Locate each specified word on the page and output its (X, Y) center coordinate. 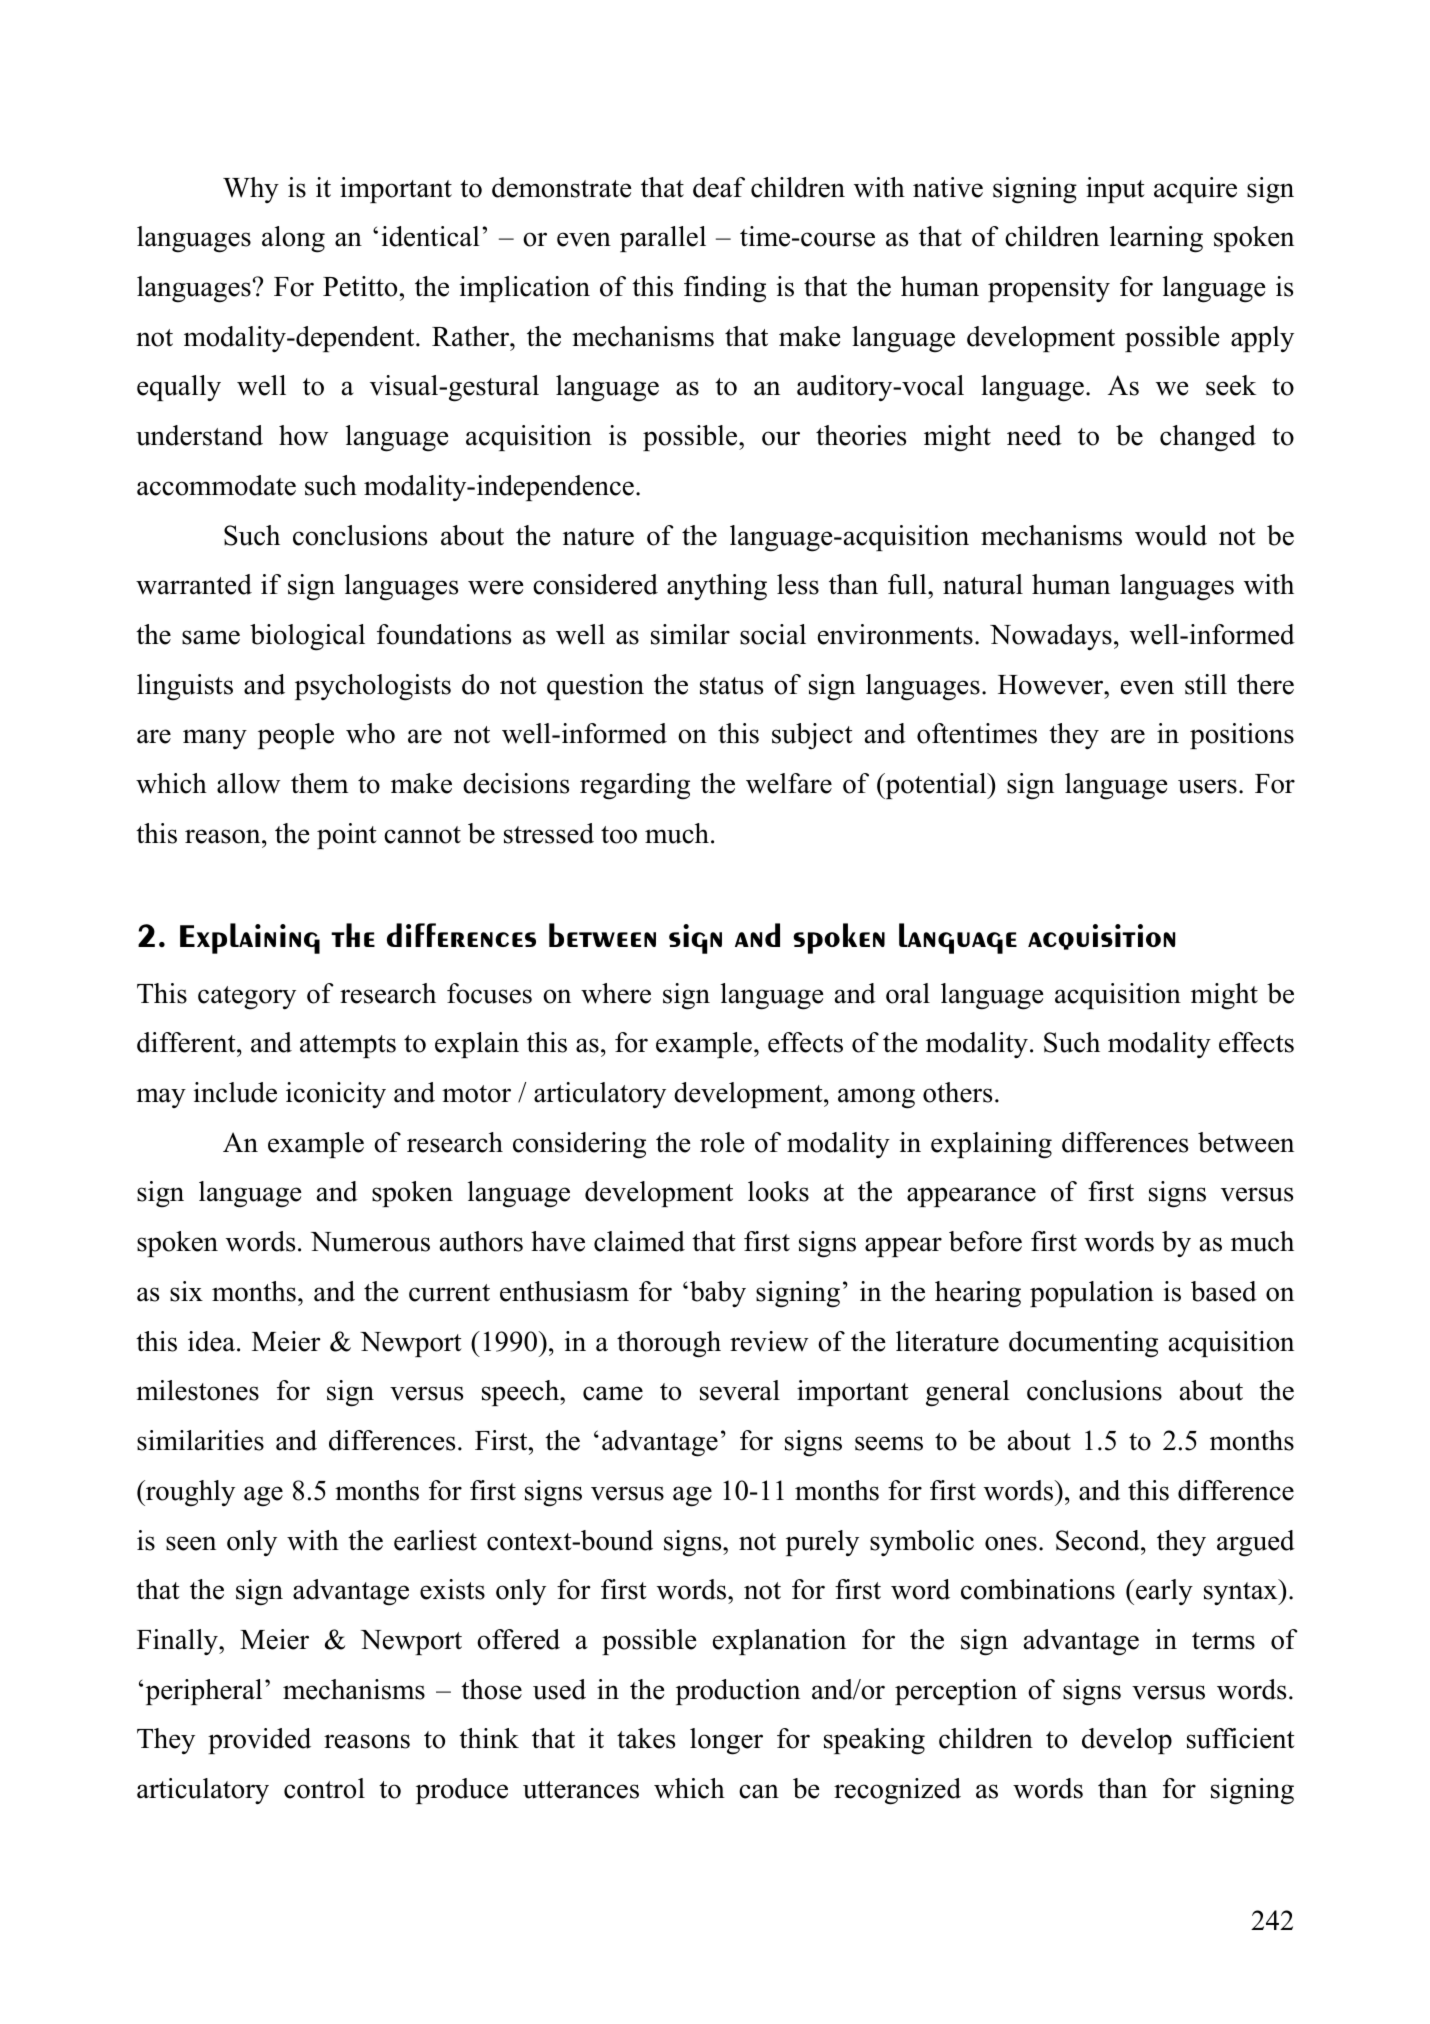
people (296, 736)
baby (718, 1294)
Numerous (370, 1242)
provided (259, 1741)
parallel (663, 239)
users (1207, 786)
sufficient (1241, 1738)
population (1092, 1294)
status (731, 686)
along (293, 239)
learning (1156, 239)
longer (726, 1741)
